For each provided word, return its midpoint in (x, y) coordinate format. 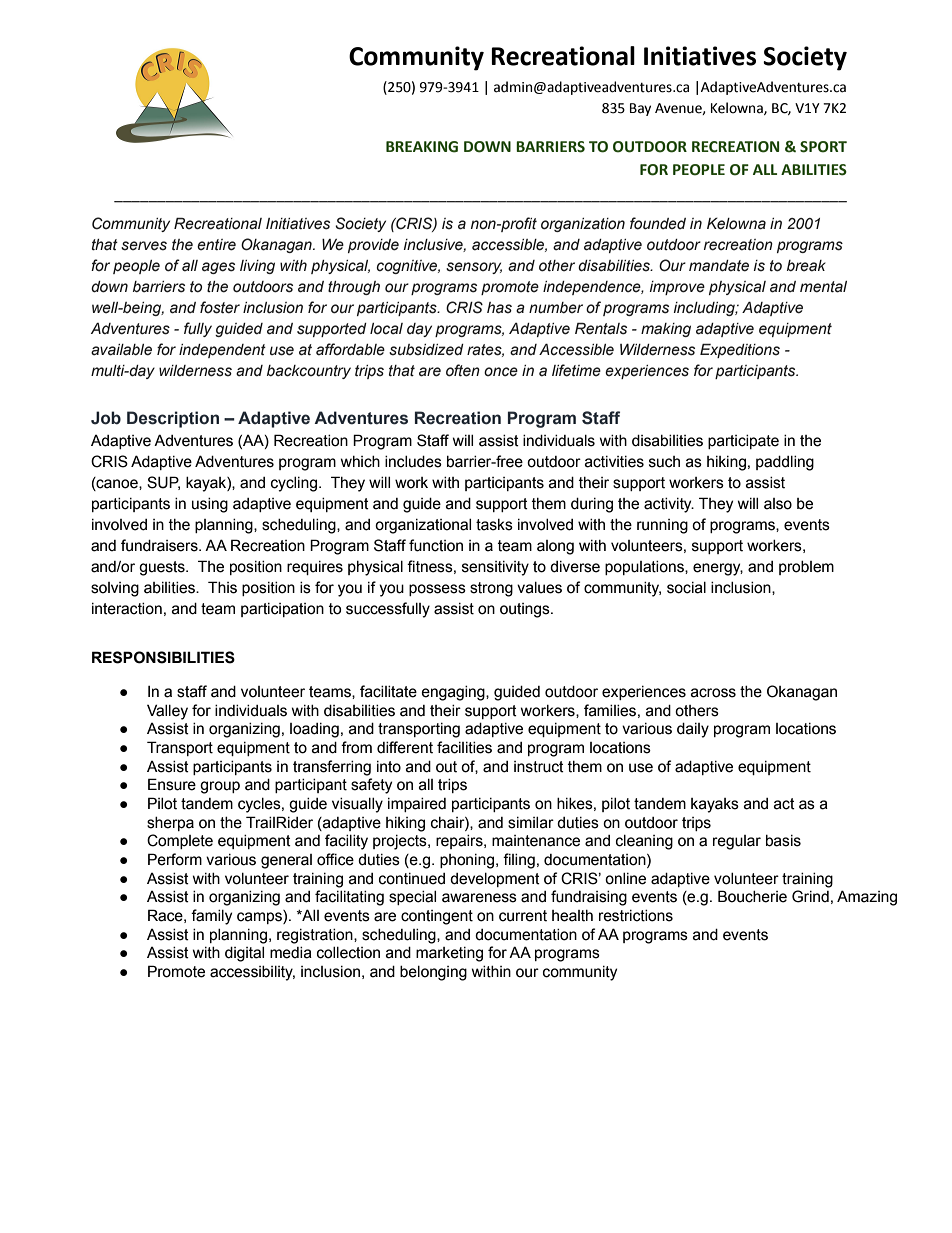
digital (244, 954)
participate (743, 442)
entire (216, 245)
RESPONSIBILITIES (163, 657)
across (713, 693)
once (501, 372)
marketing (449, 954)
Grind (810, 896)
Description (173, 419)
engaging (454, 693)
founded (658, 223)
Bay (640, 109)
